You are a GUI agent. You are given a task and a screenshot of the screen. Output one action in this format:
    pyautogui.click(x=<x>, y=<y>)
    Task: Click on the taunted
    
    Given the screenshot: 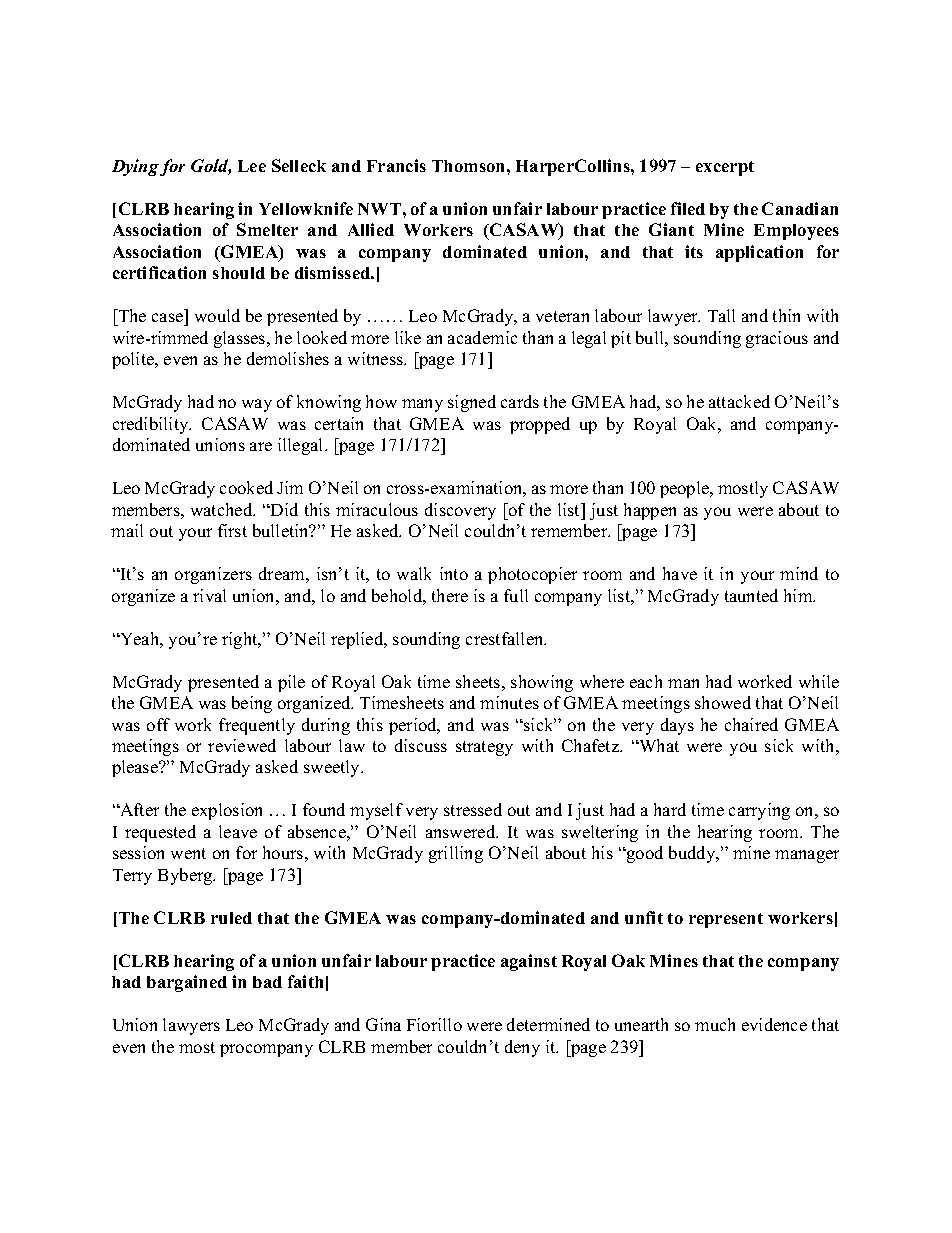 What is the action you would take?
    pyautogui.click(x=751, y=595)
